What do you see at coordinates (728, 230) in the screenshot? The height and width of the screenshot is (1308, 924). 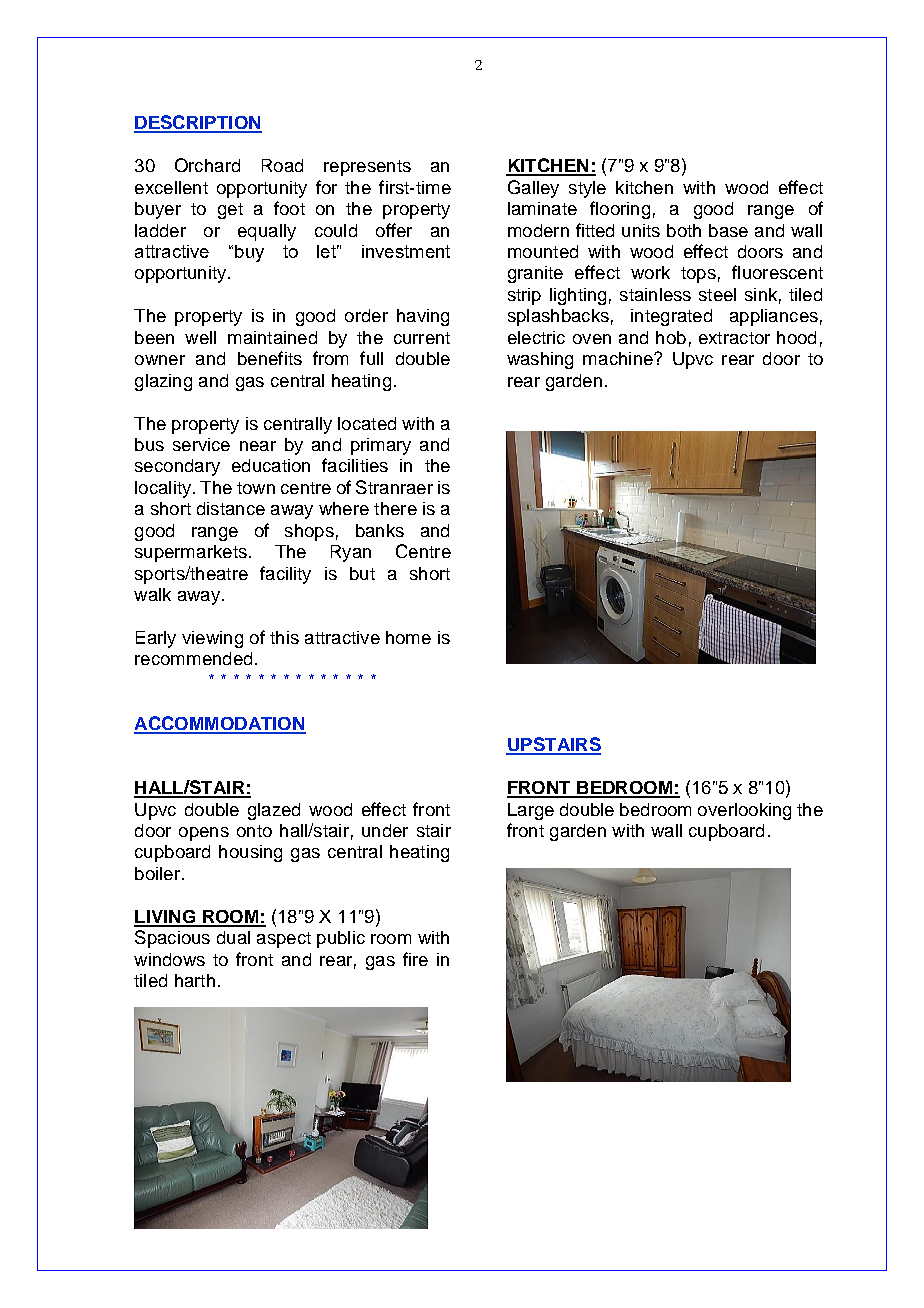 I see `base` at bounding box center [728, 230].
